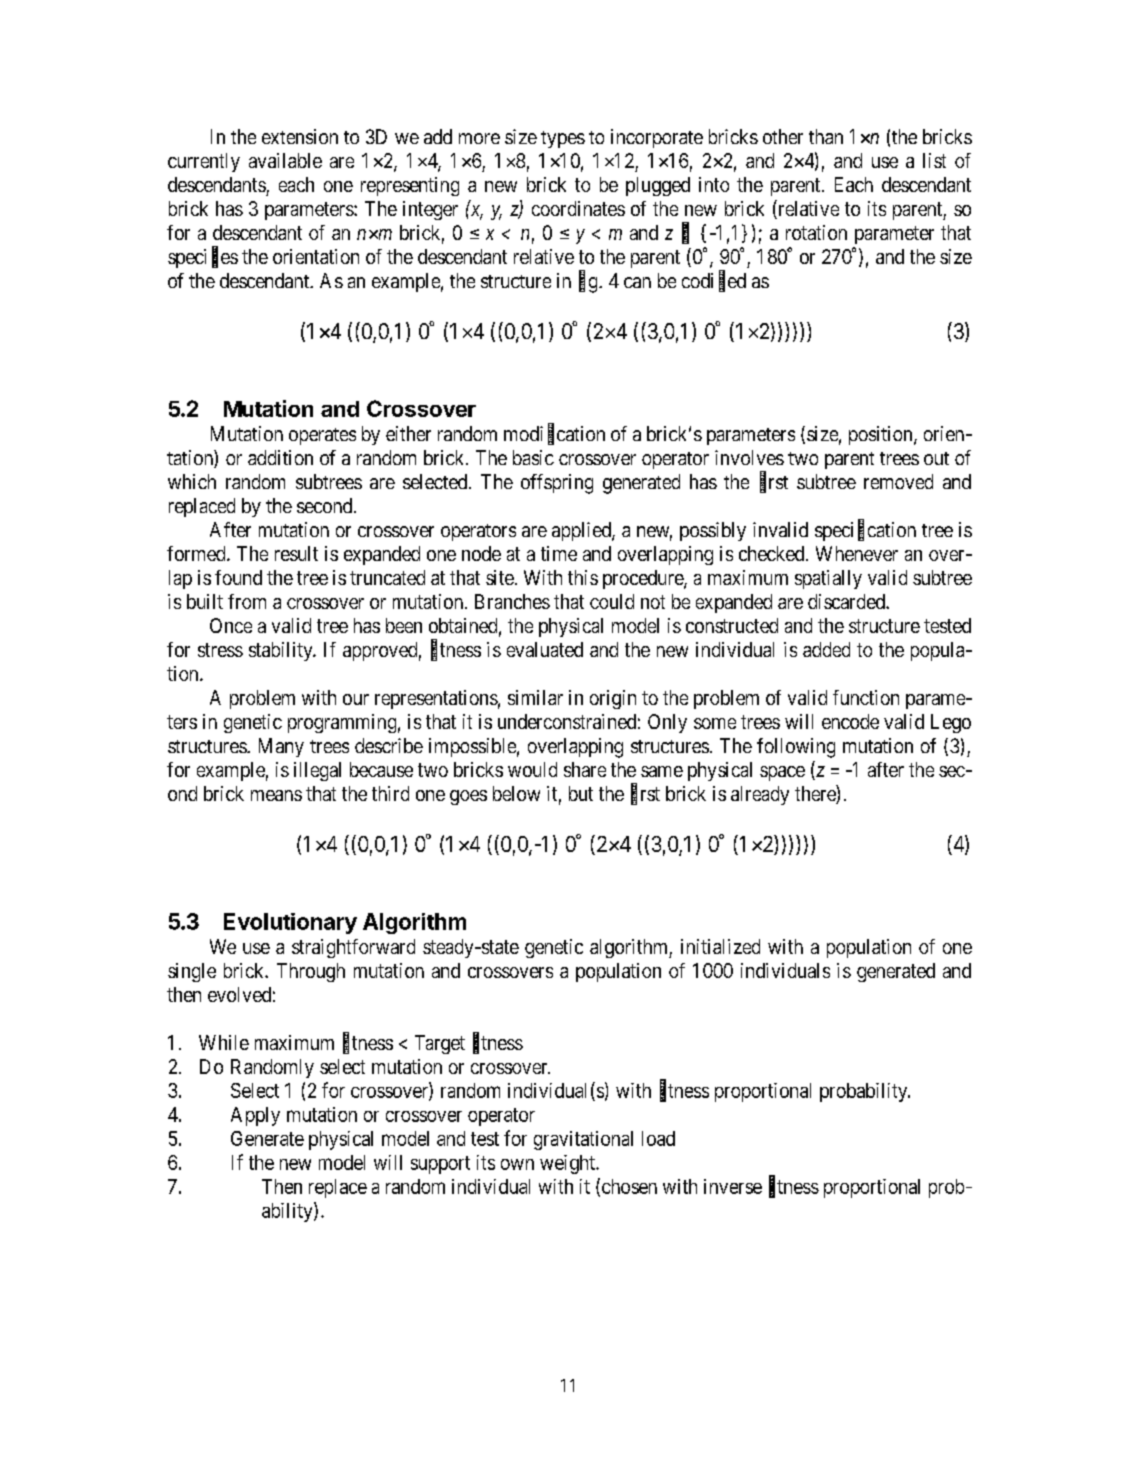  I want to click on stress, so click(220, 650).
